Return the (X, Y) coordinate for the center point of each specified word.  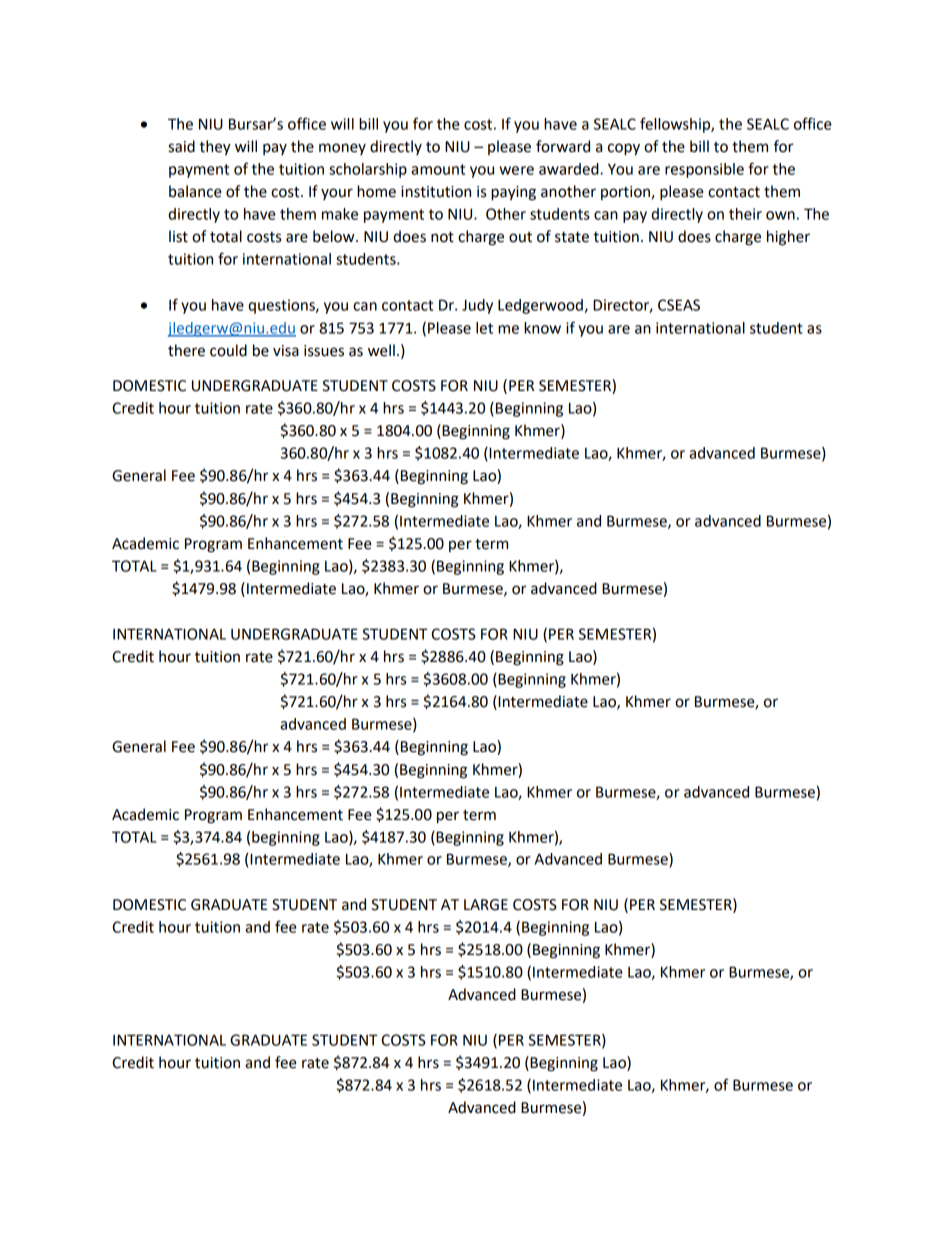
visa (286, 351)
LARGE (486, 905)
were (516, 170)
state (572, 237)
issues (324, 351)
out (520, 237)
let (484, 328)
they (215, 148)
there (186, 350)
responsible (704, 170)
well (381, 350)
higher (788, 238)
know (542, 328)
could (228, 350)
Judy (477, 306)
